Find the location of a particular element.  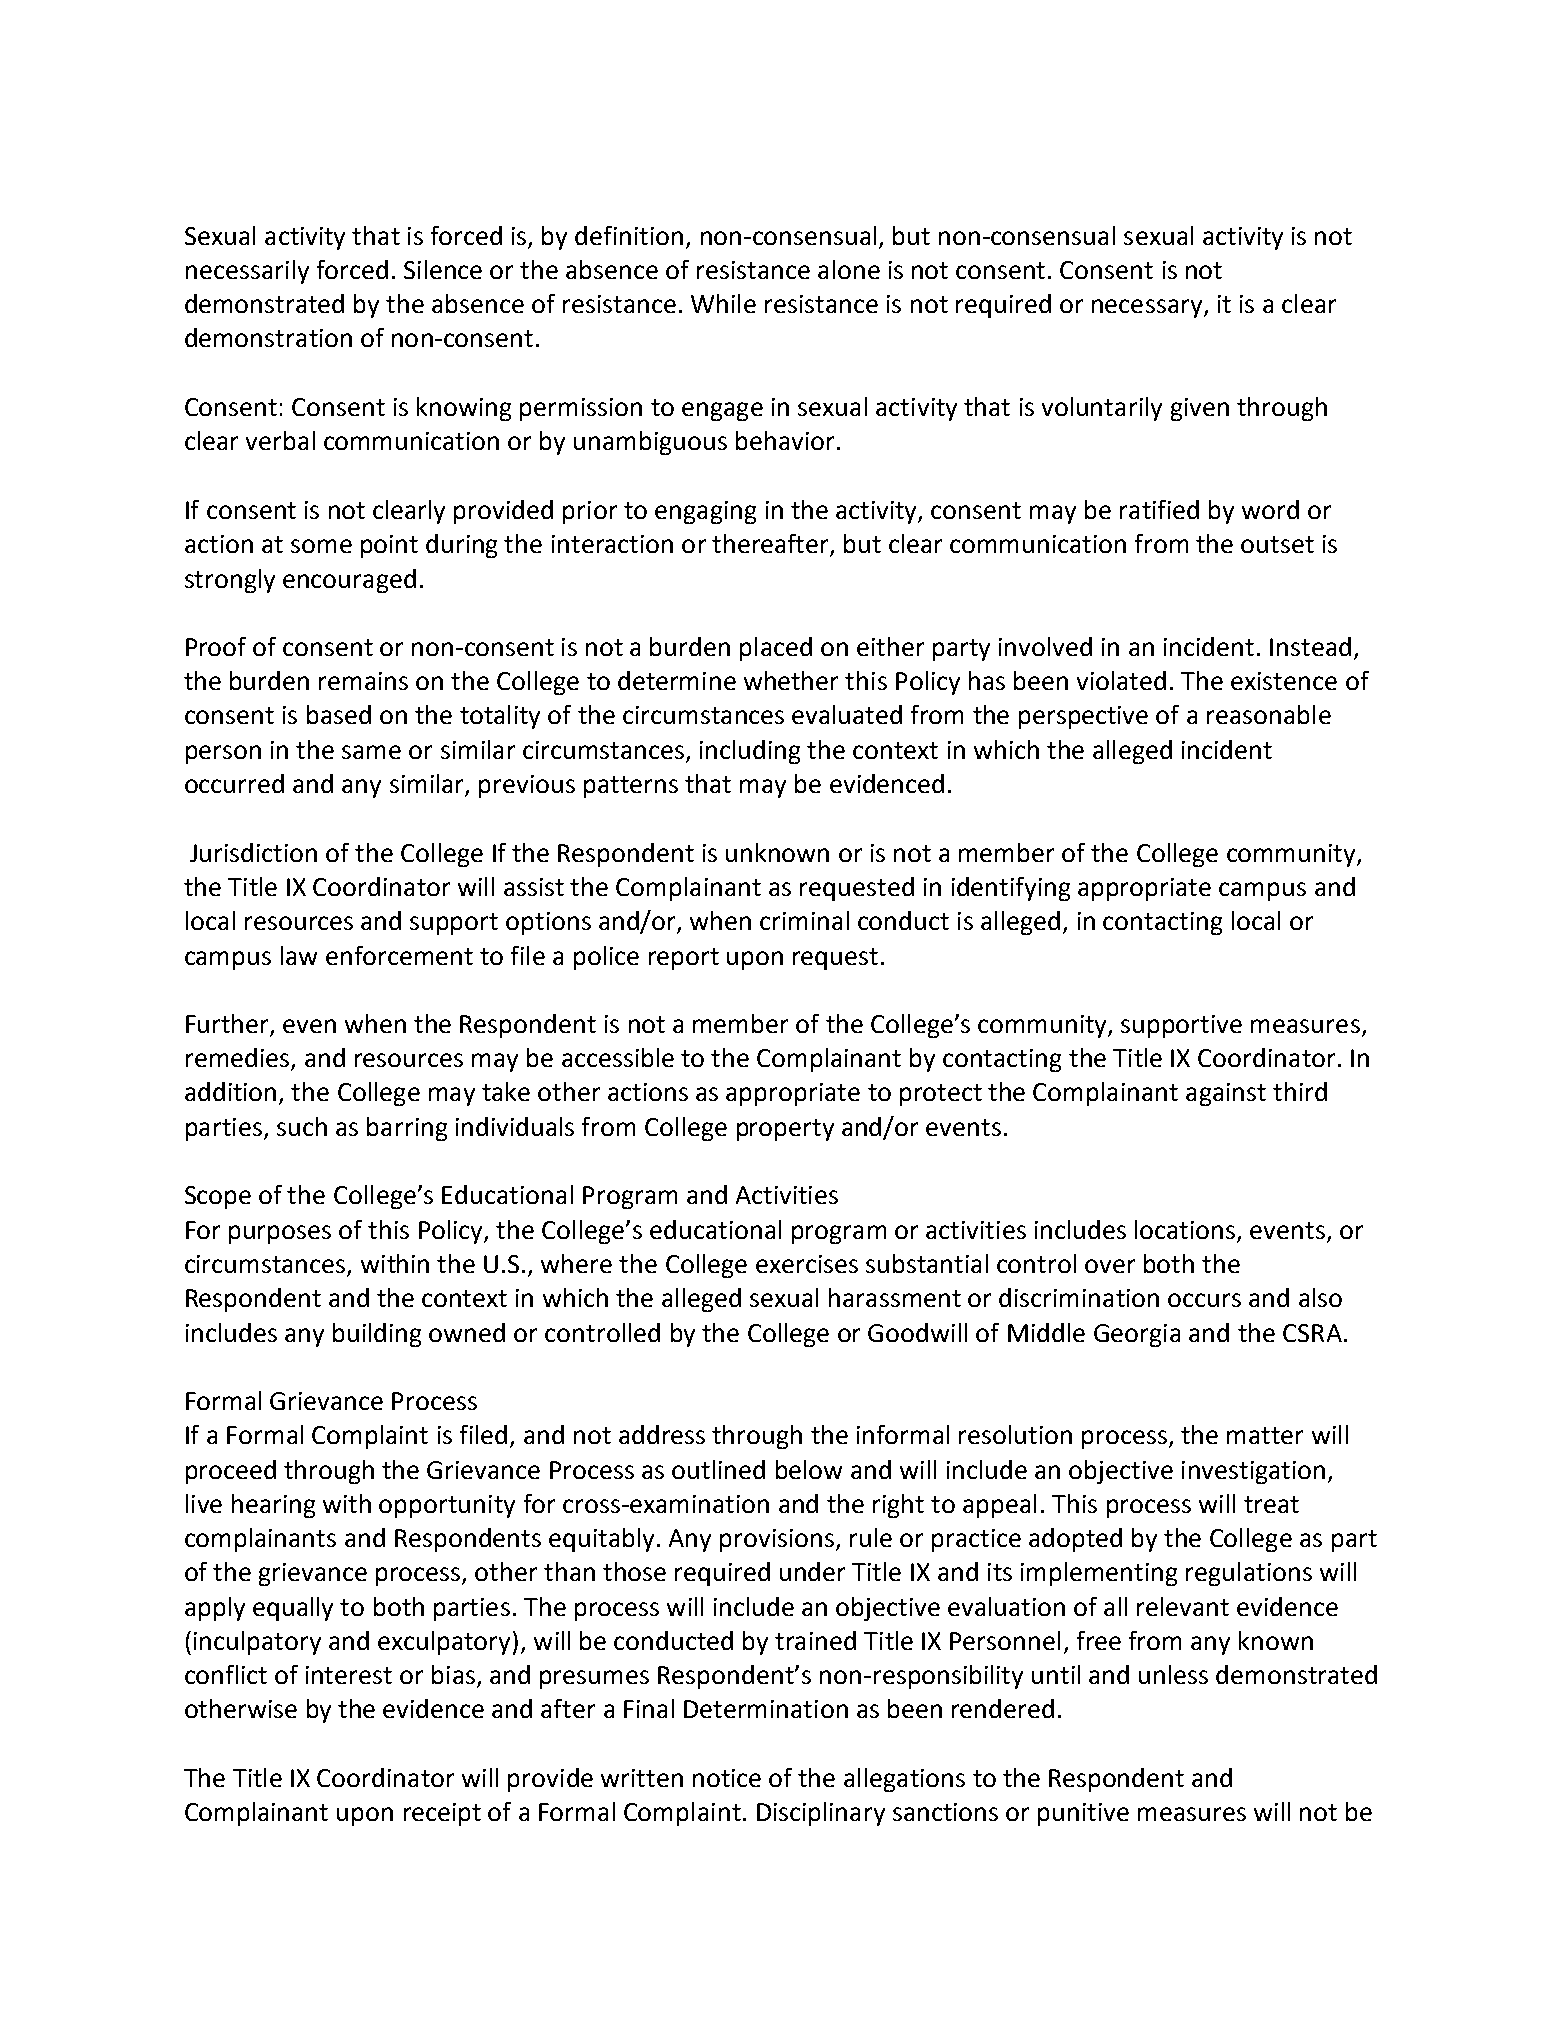

placed is located at coordinates (776, 649).
